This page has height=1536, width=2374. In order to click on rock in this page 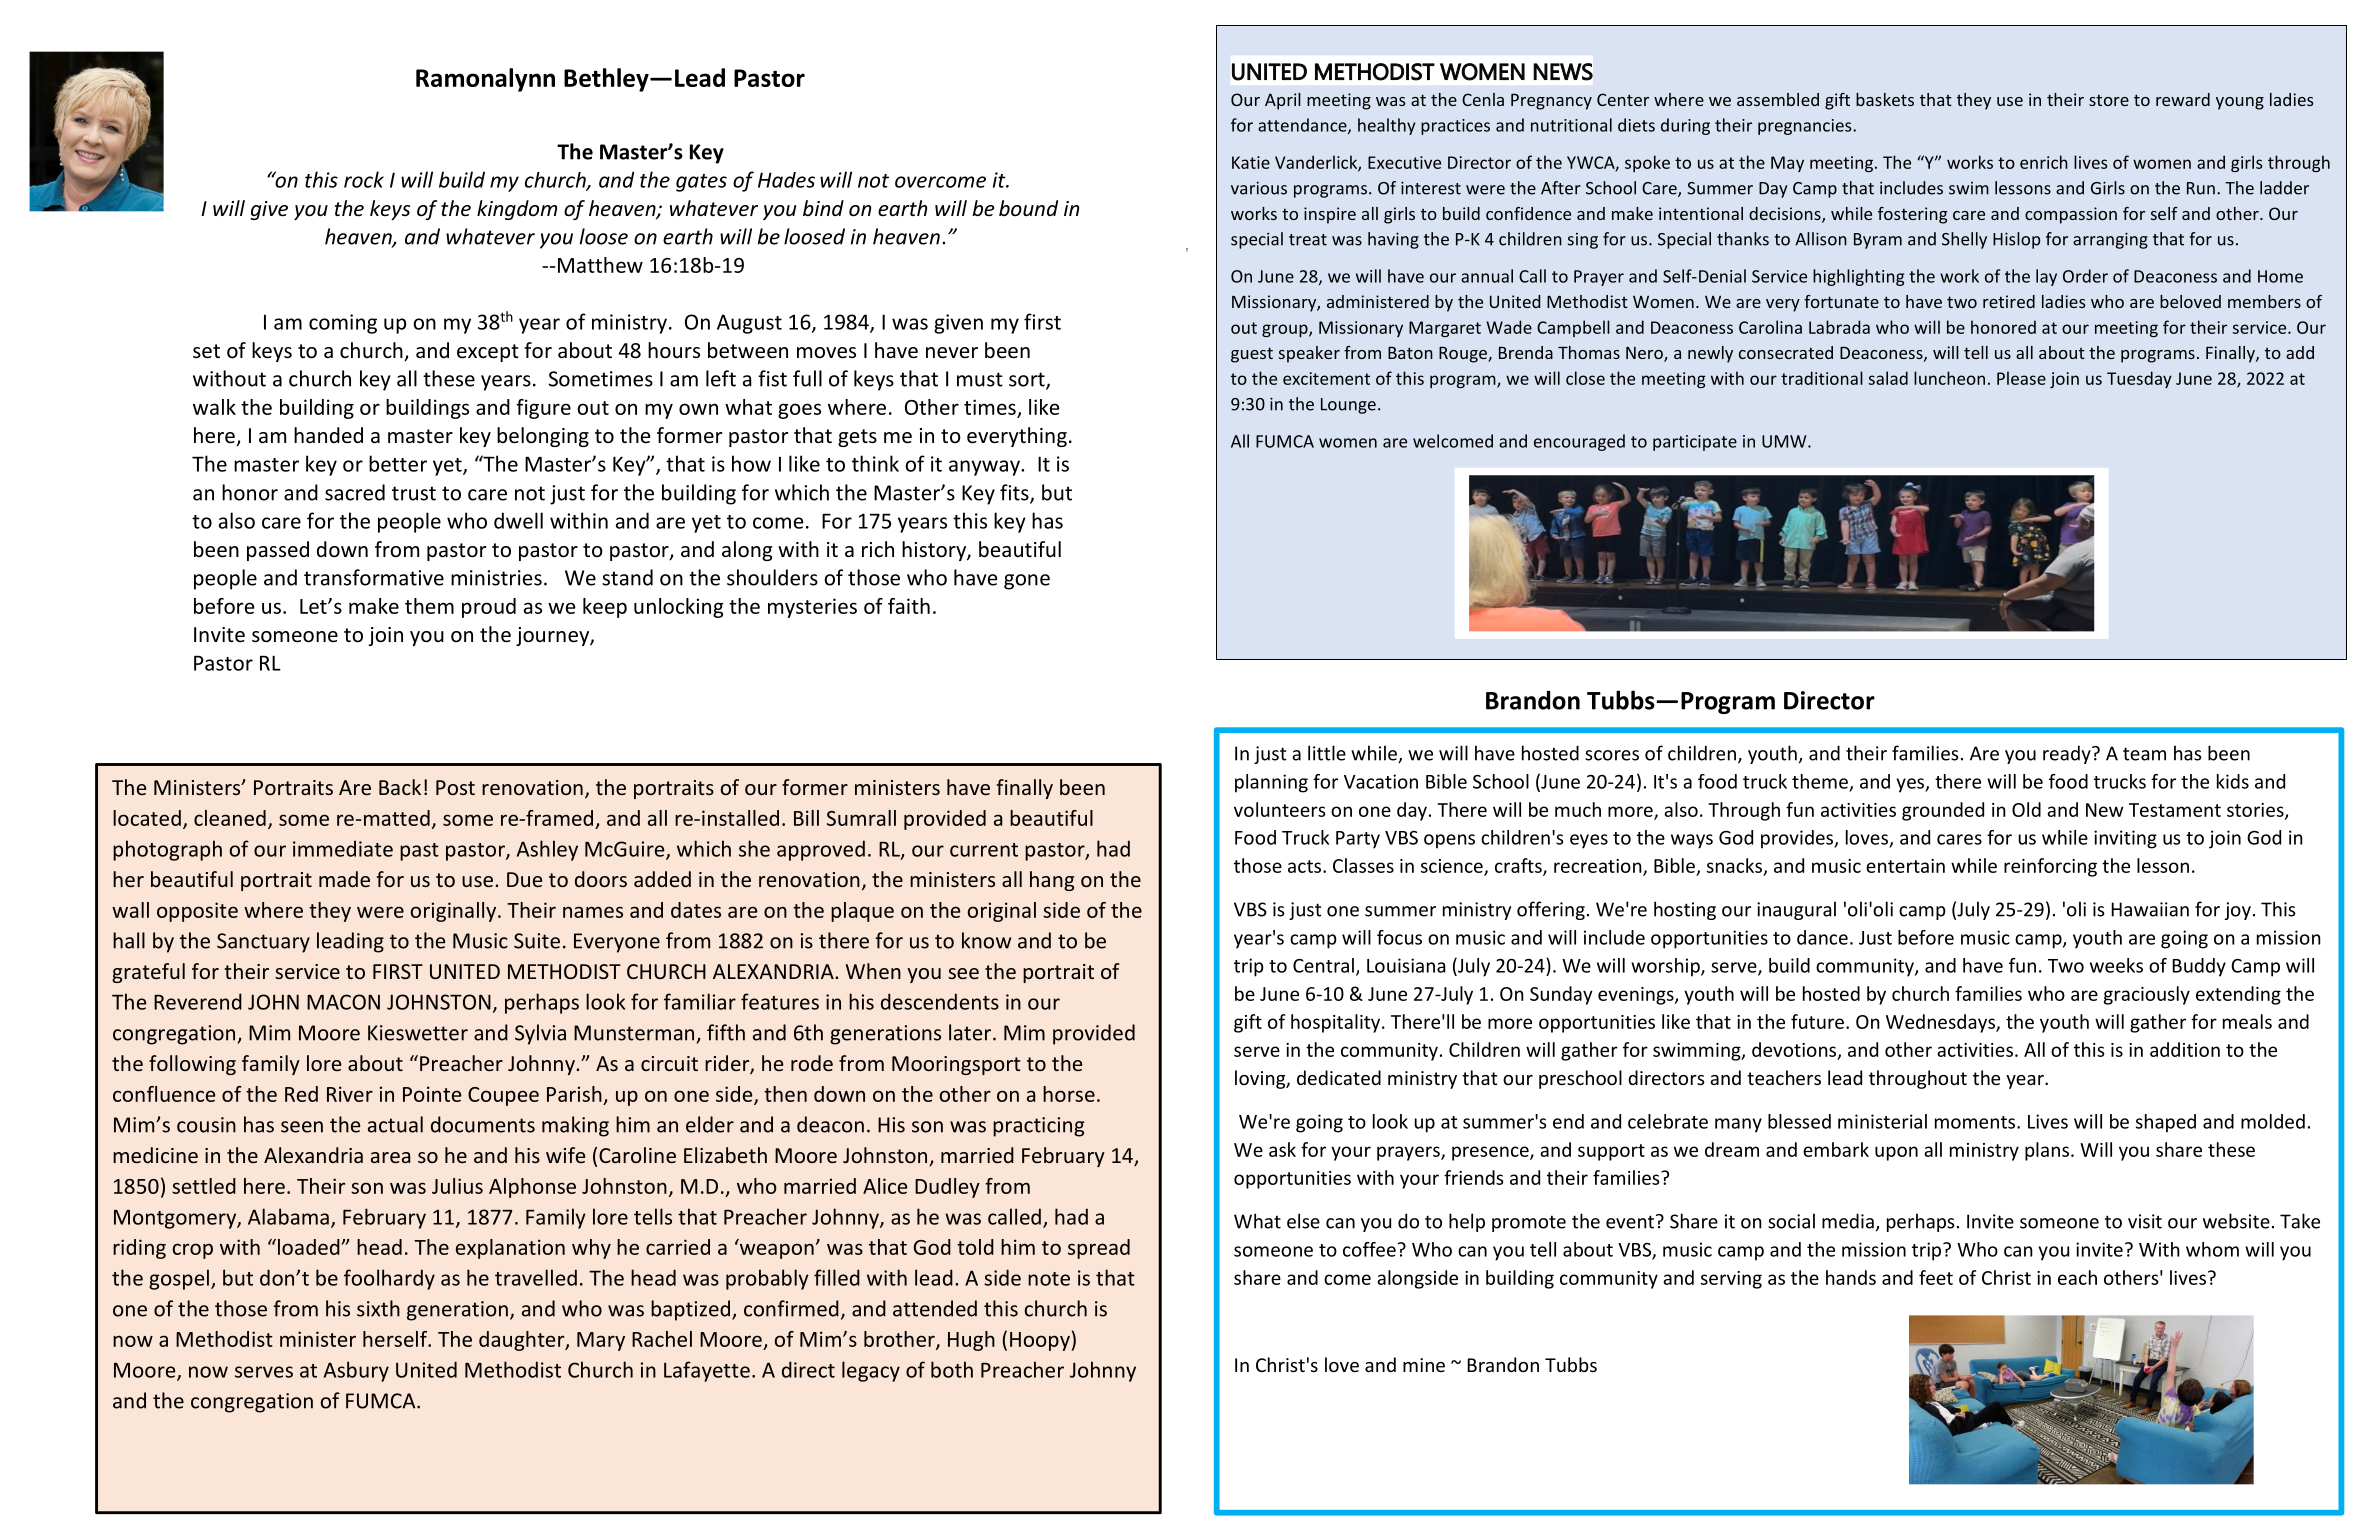, I will do `click(364, 179)`.
